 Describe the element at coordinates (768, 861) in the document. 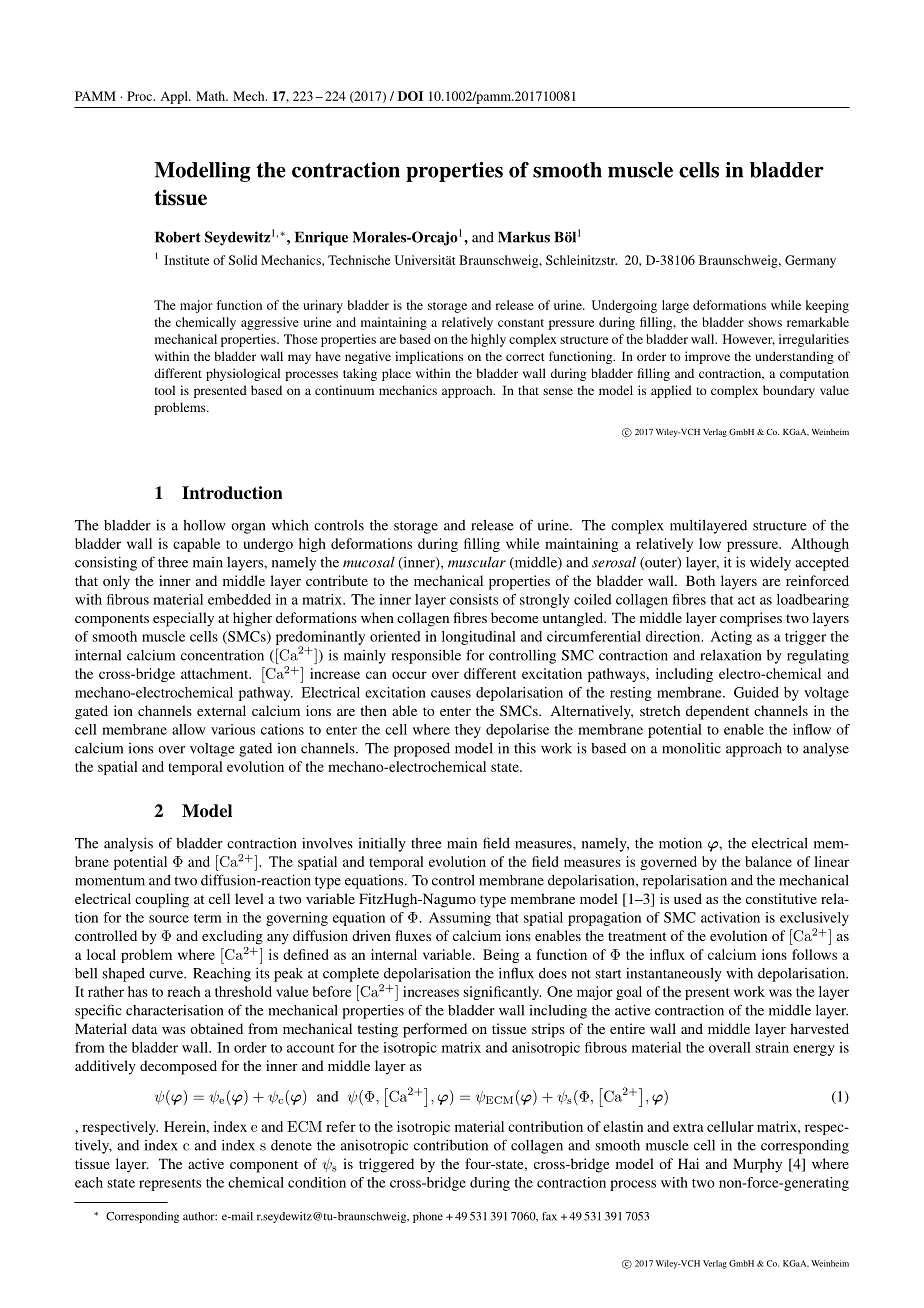

I see `balance` at that location.
